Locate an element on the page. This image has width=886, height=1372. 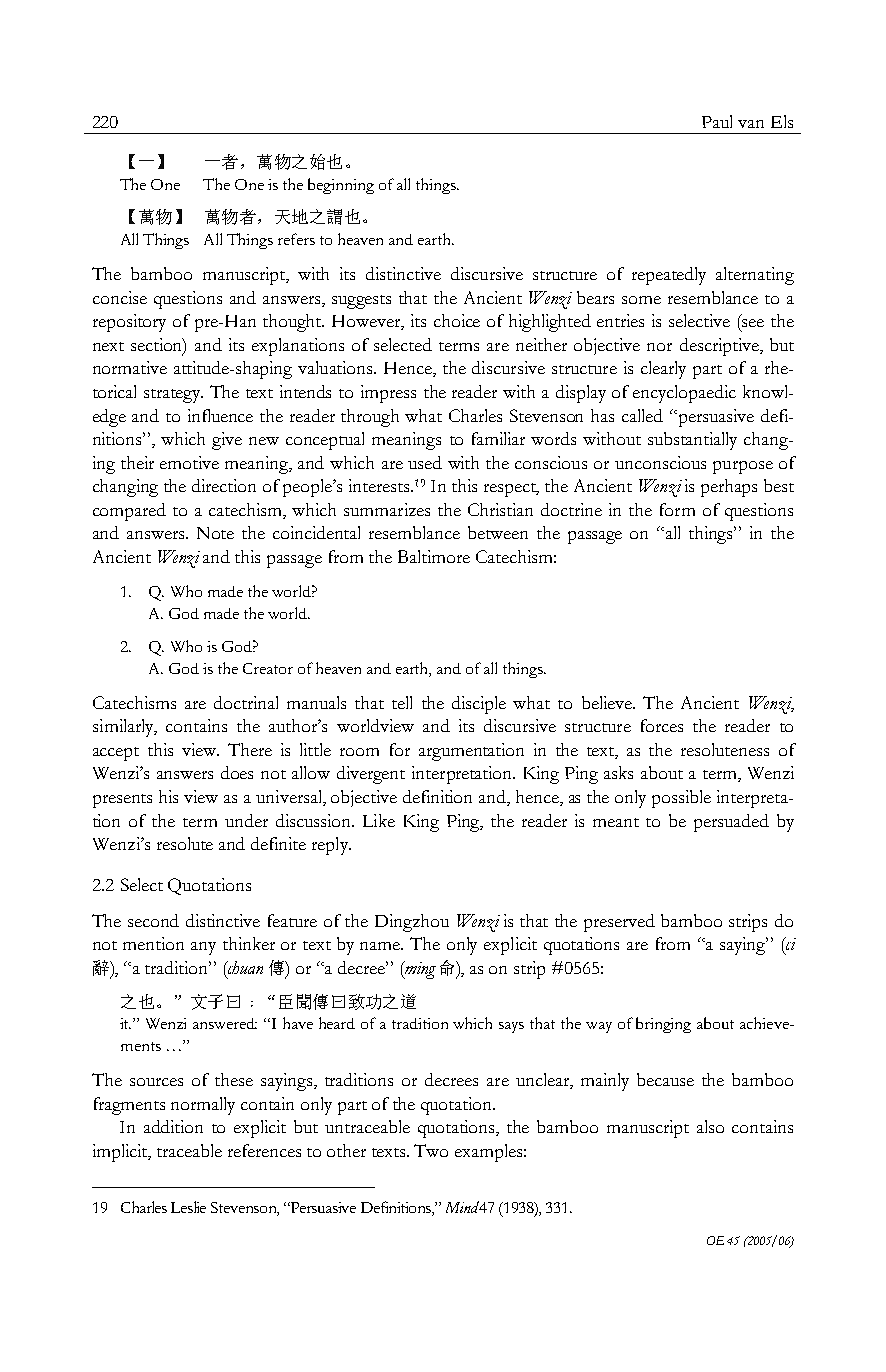
used is located at coordinates (425, 462).
